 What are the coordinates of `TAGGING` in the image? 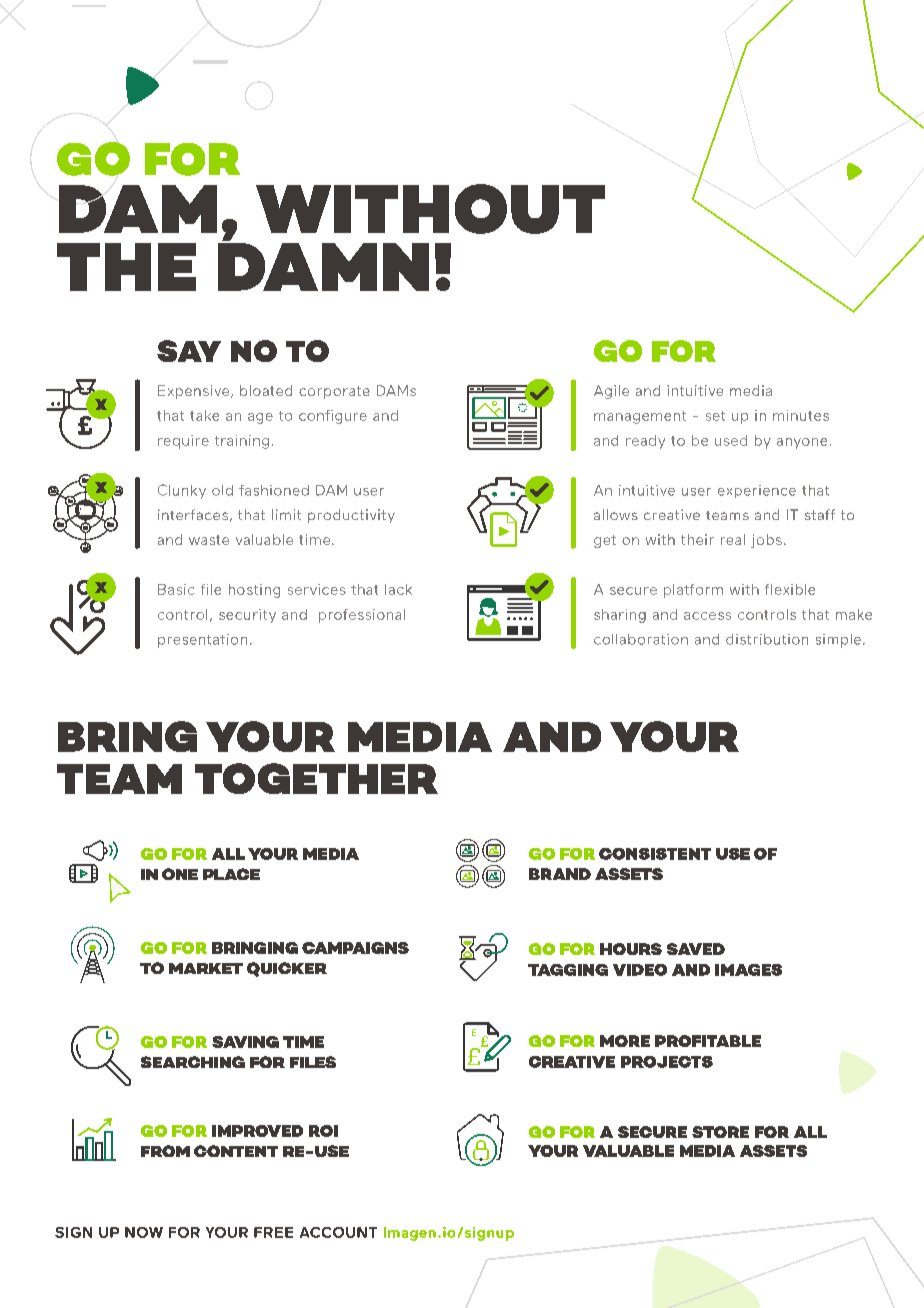 It's located at (568, 970).
